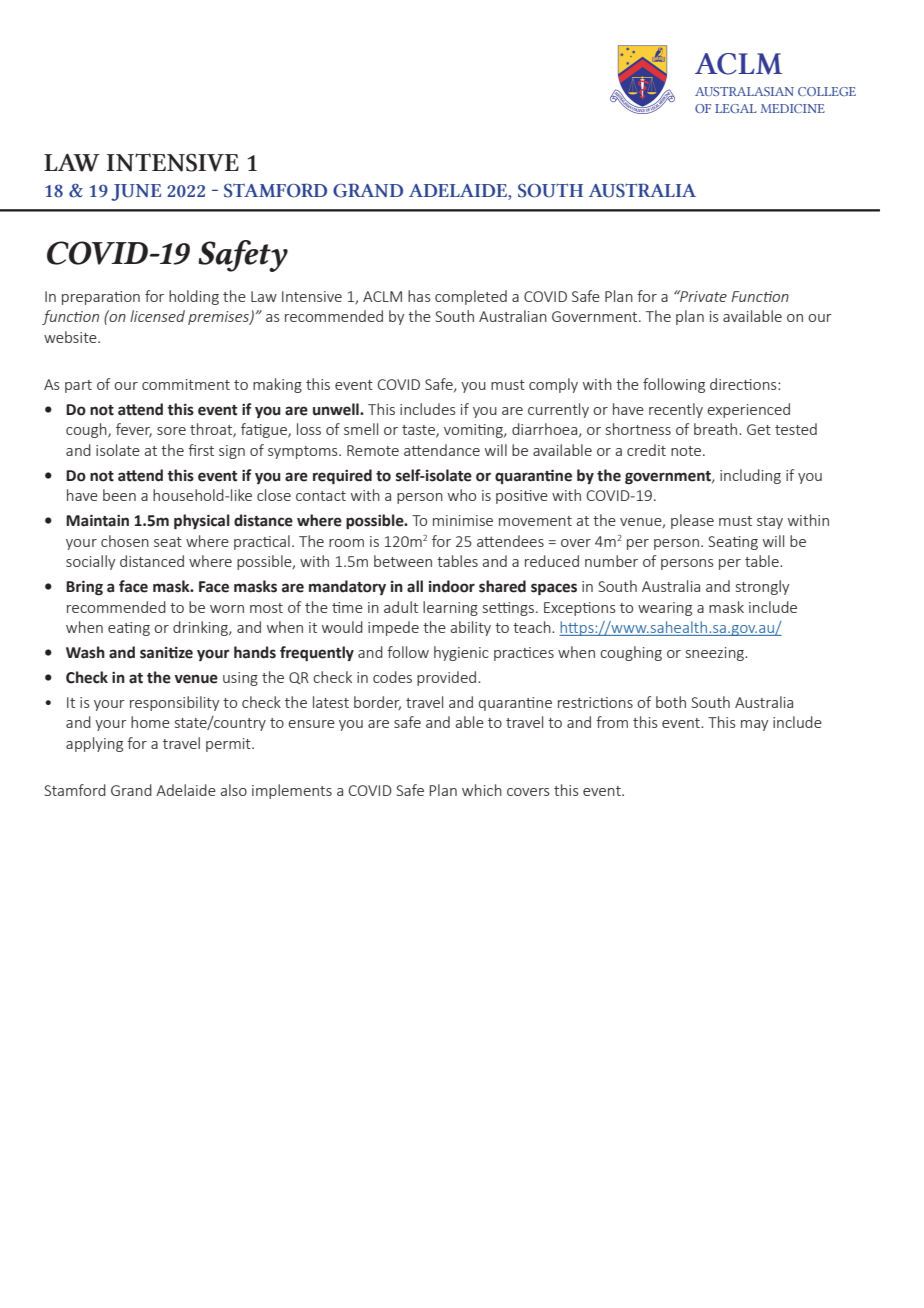  I want to click on holding, so click(194, 297).
